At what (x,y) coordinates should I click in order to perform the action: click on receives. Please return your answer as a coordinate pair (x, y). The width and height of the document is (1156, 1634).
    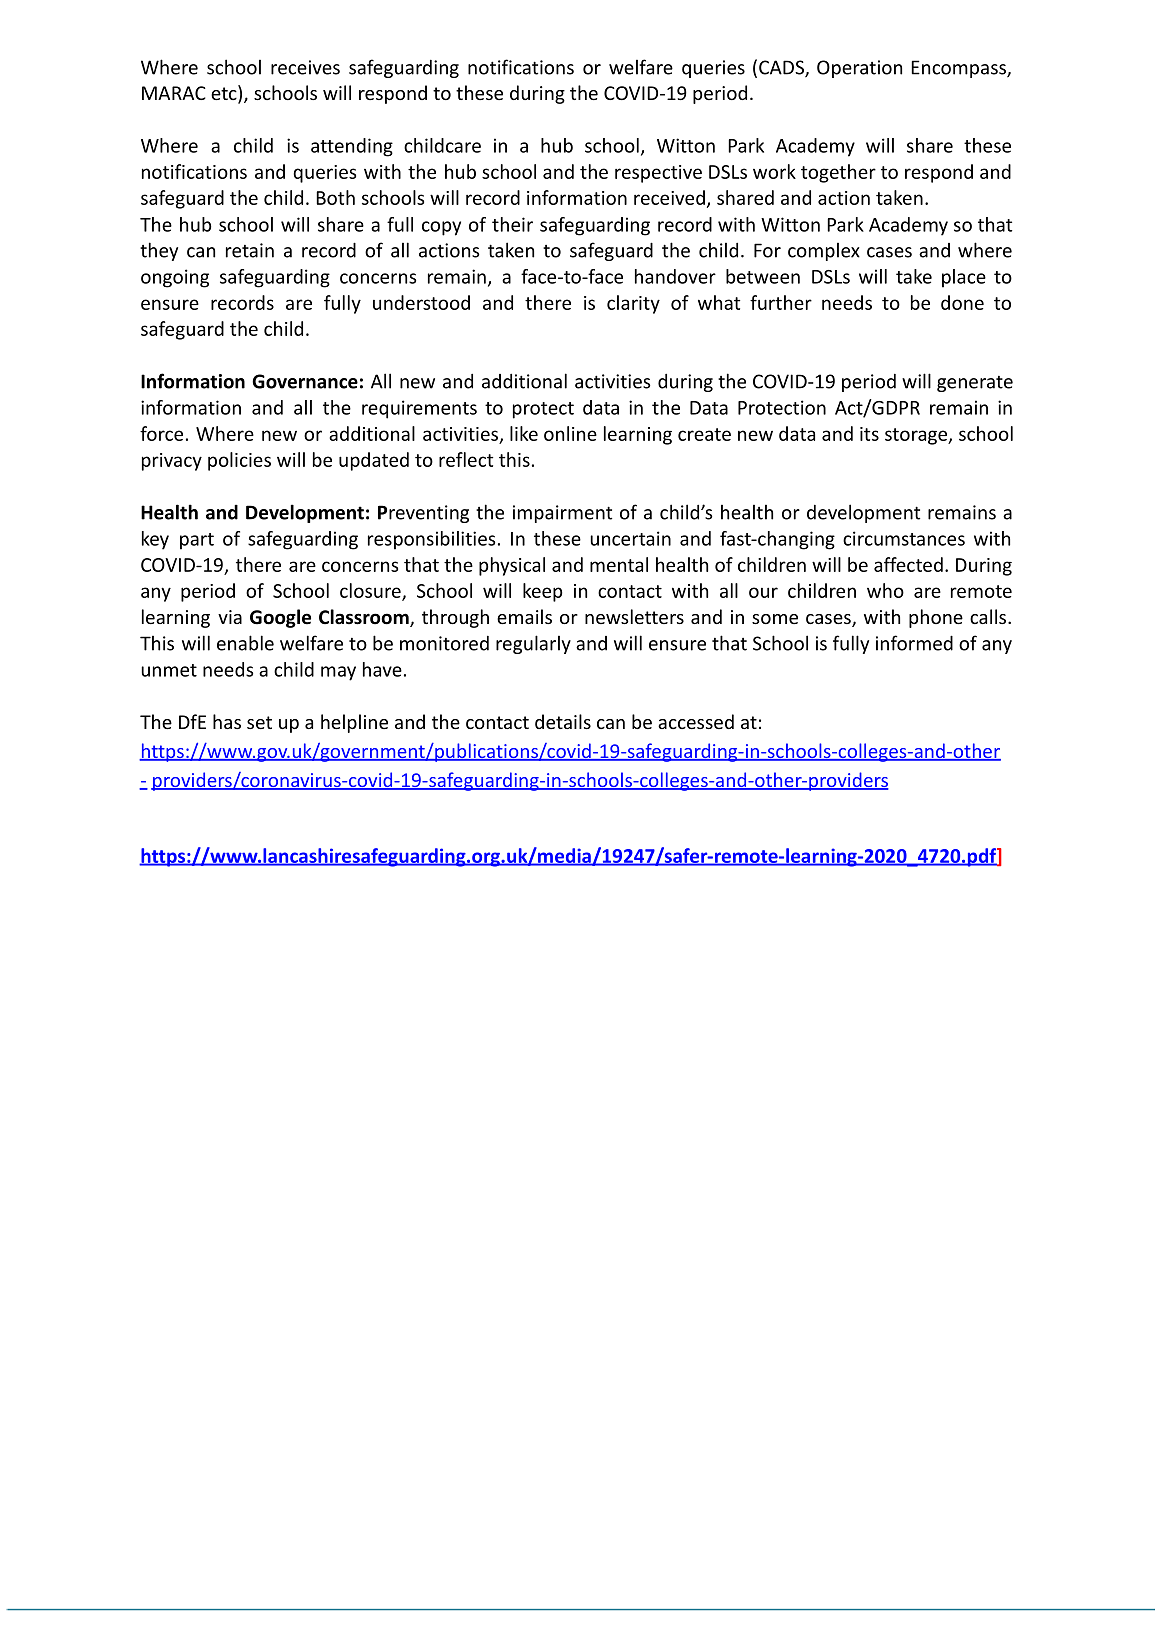
    Looking at the image, I should click on (305, 67).
